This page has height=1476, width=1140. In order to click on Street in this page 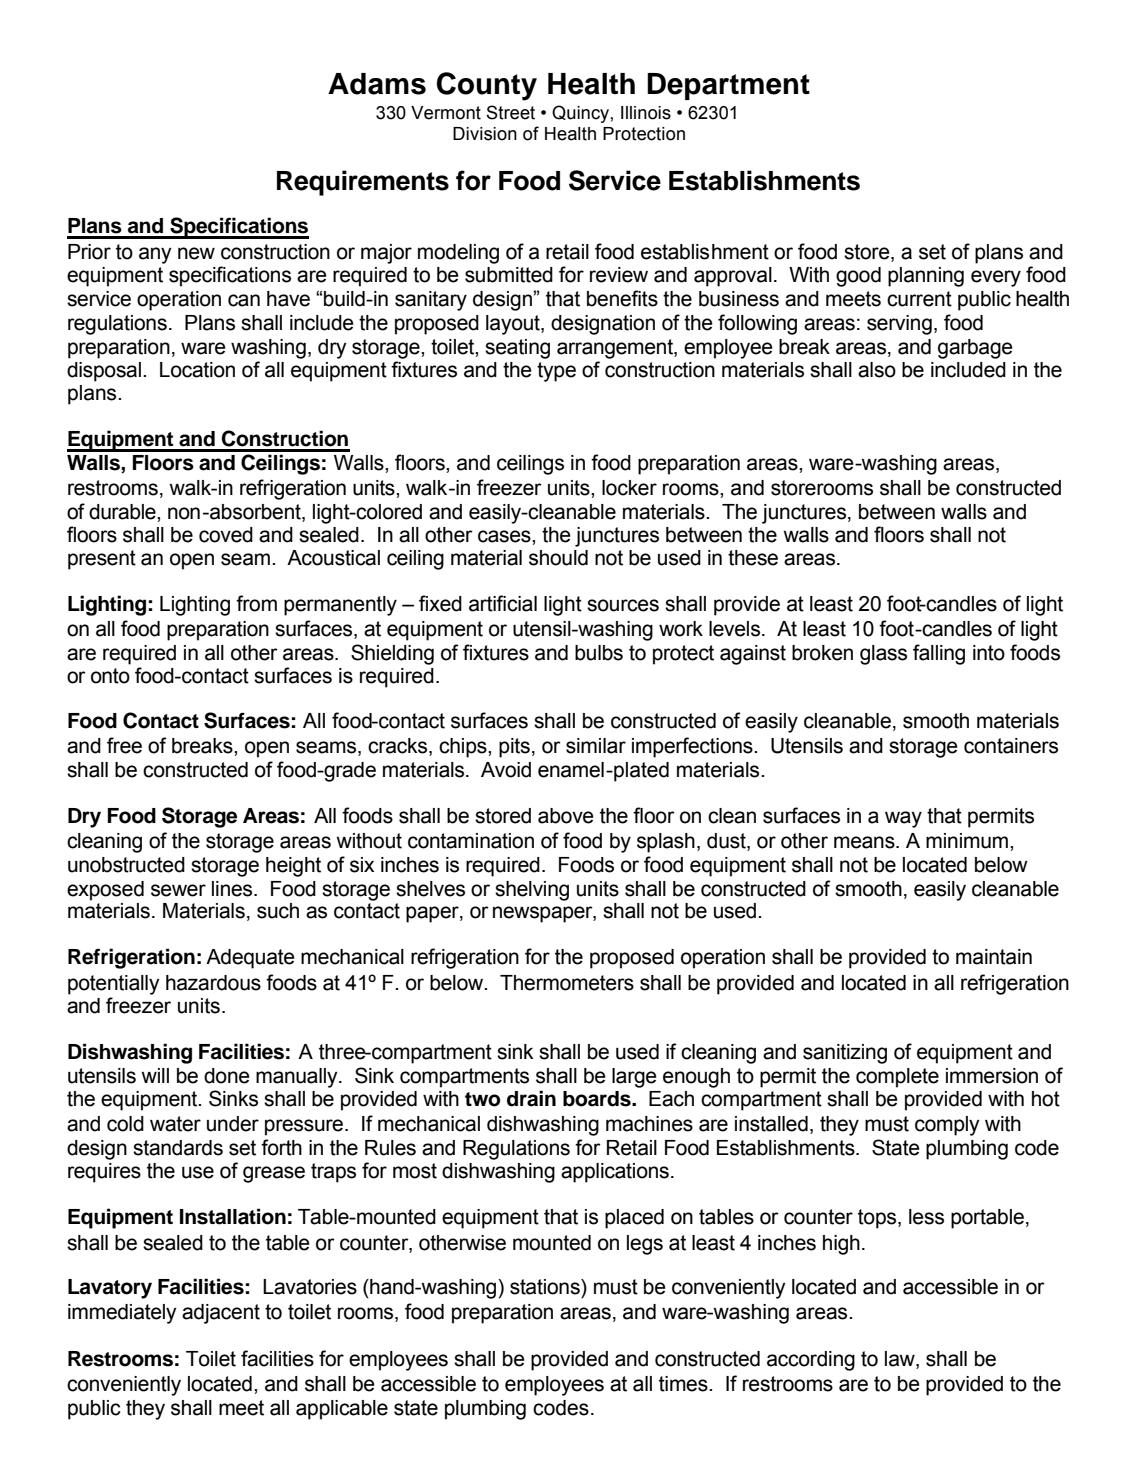, I will do `click(510, 112)`.
